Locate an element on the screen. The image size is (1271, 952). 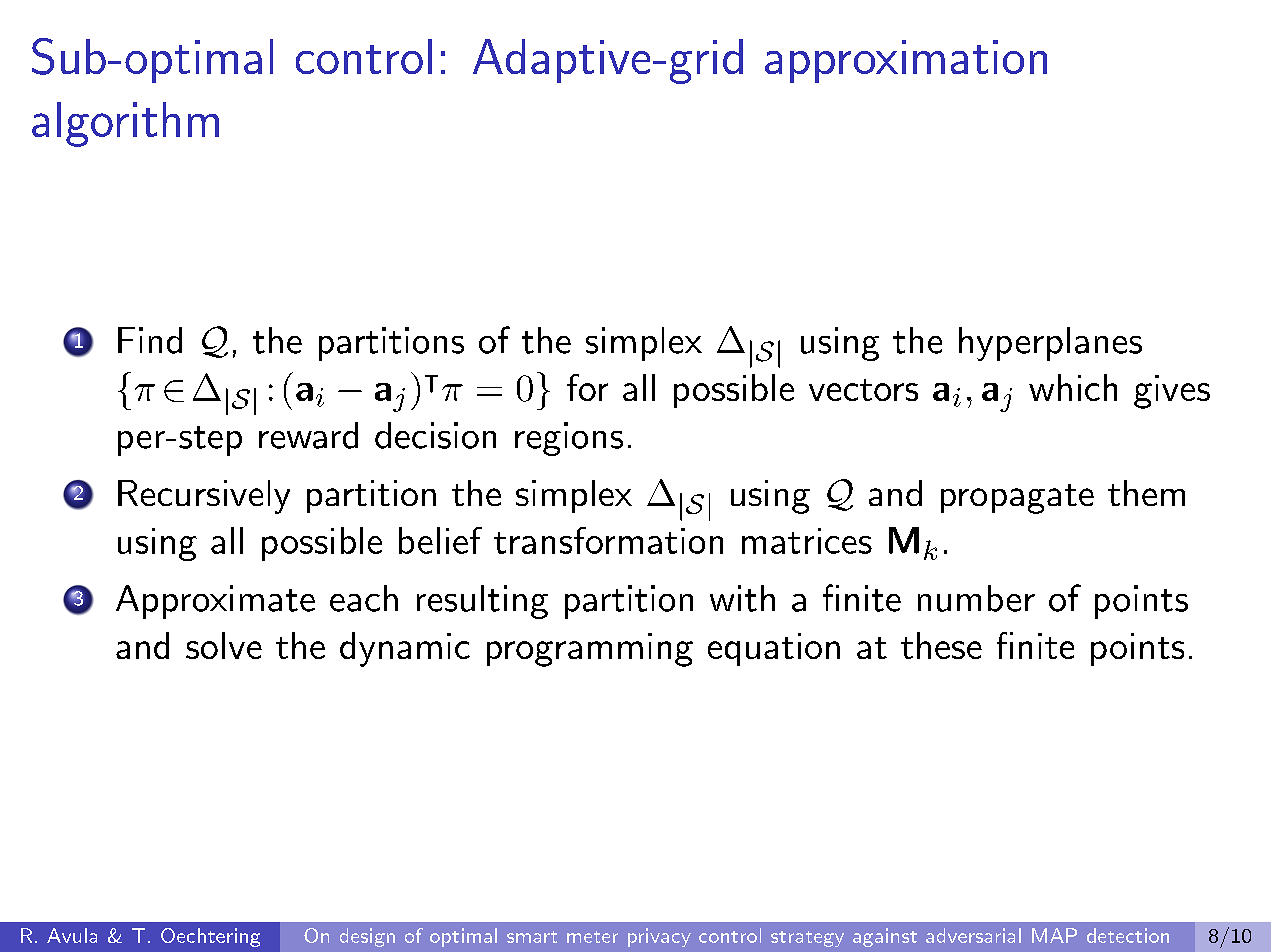
MAP is located at coordinates (1054, 935).
